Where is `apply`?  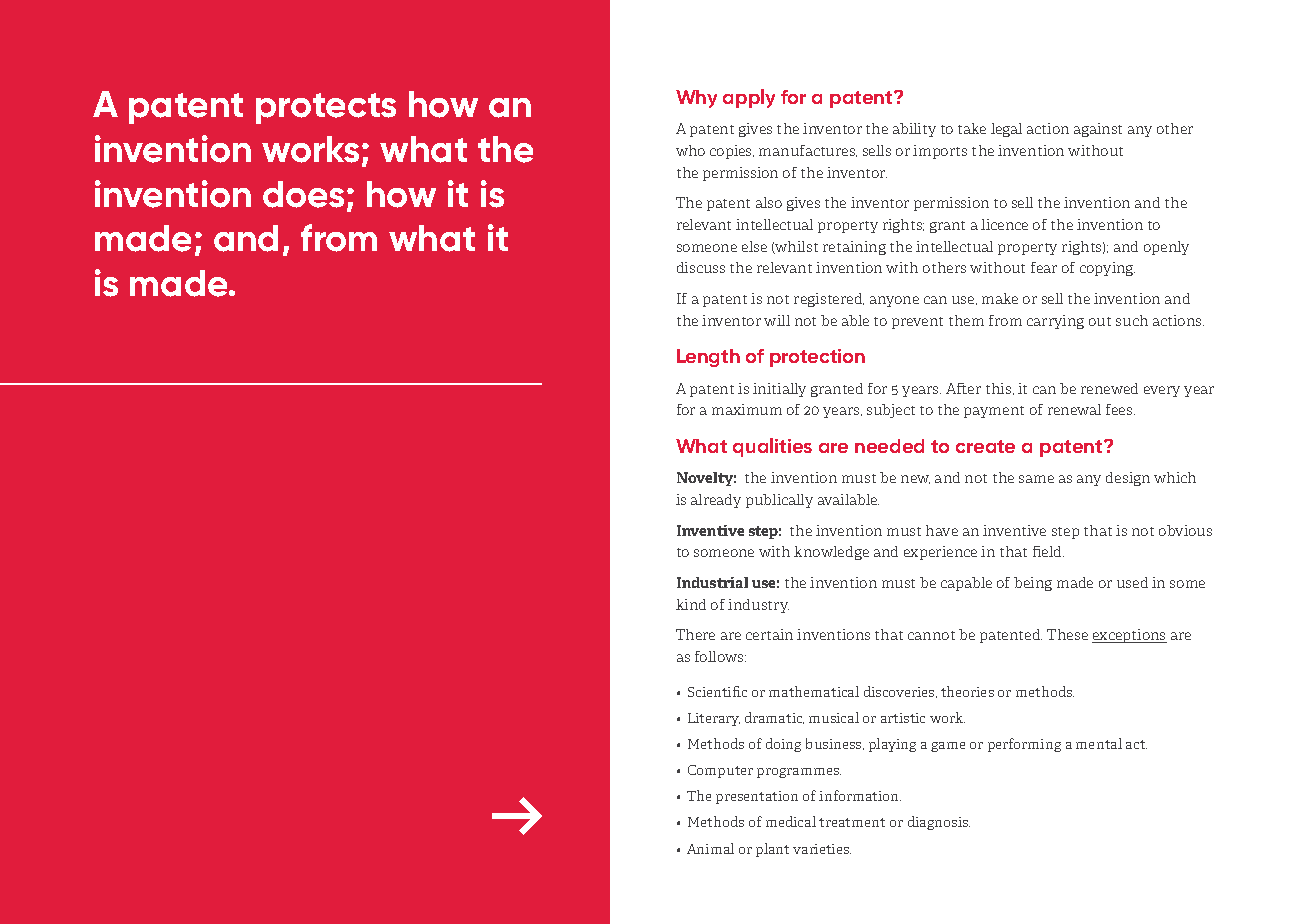 apply is located at coordinates (749, 98).
